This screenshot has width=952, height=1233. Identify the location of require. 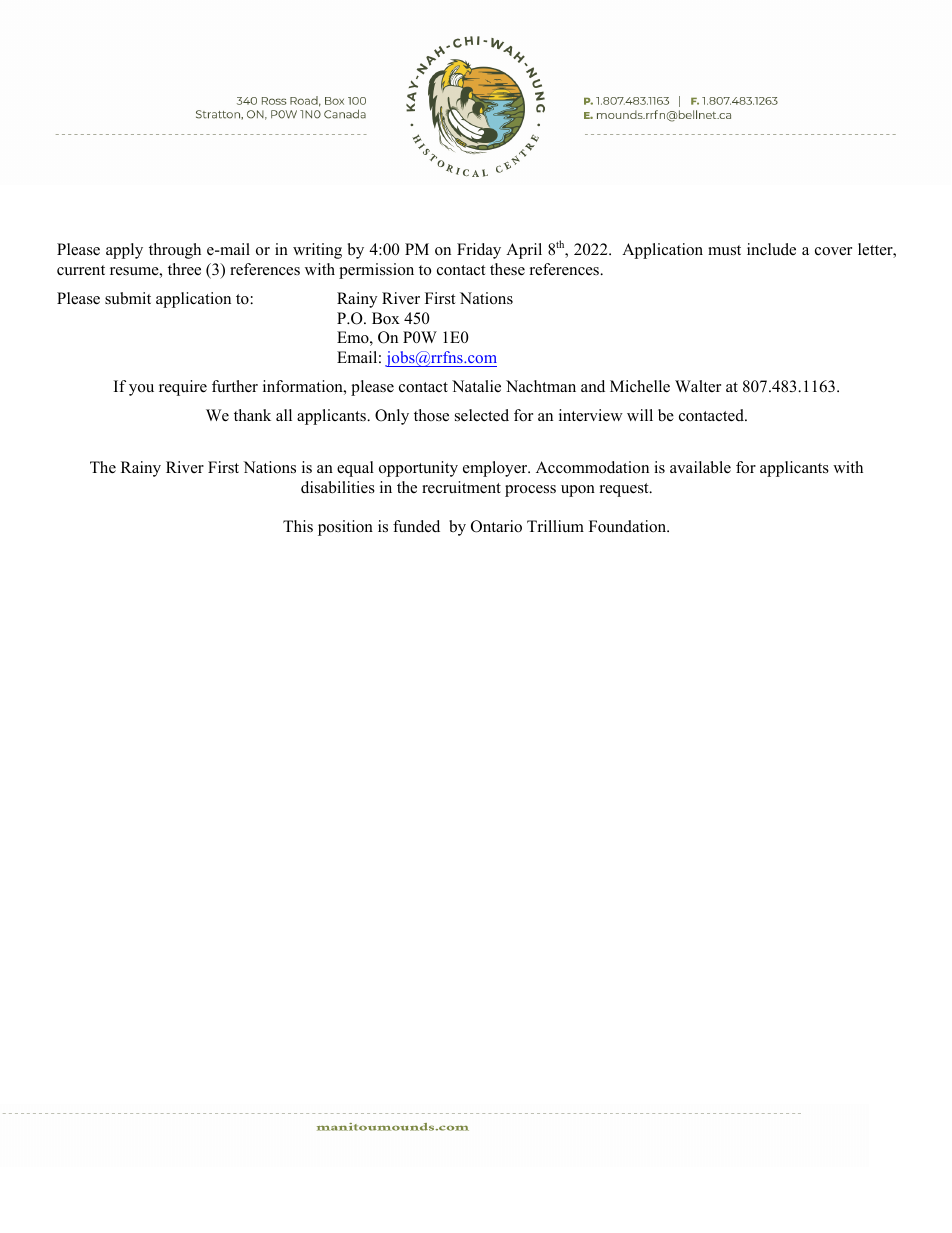
(183, 388).
